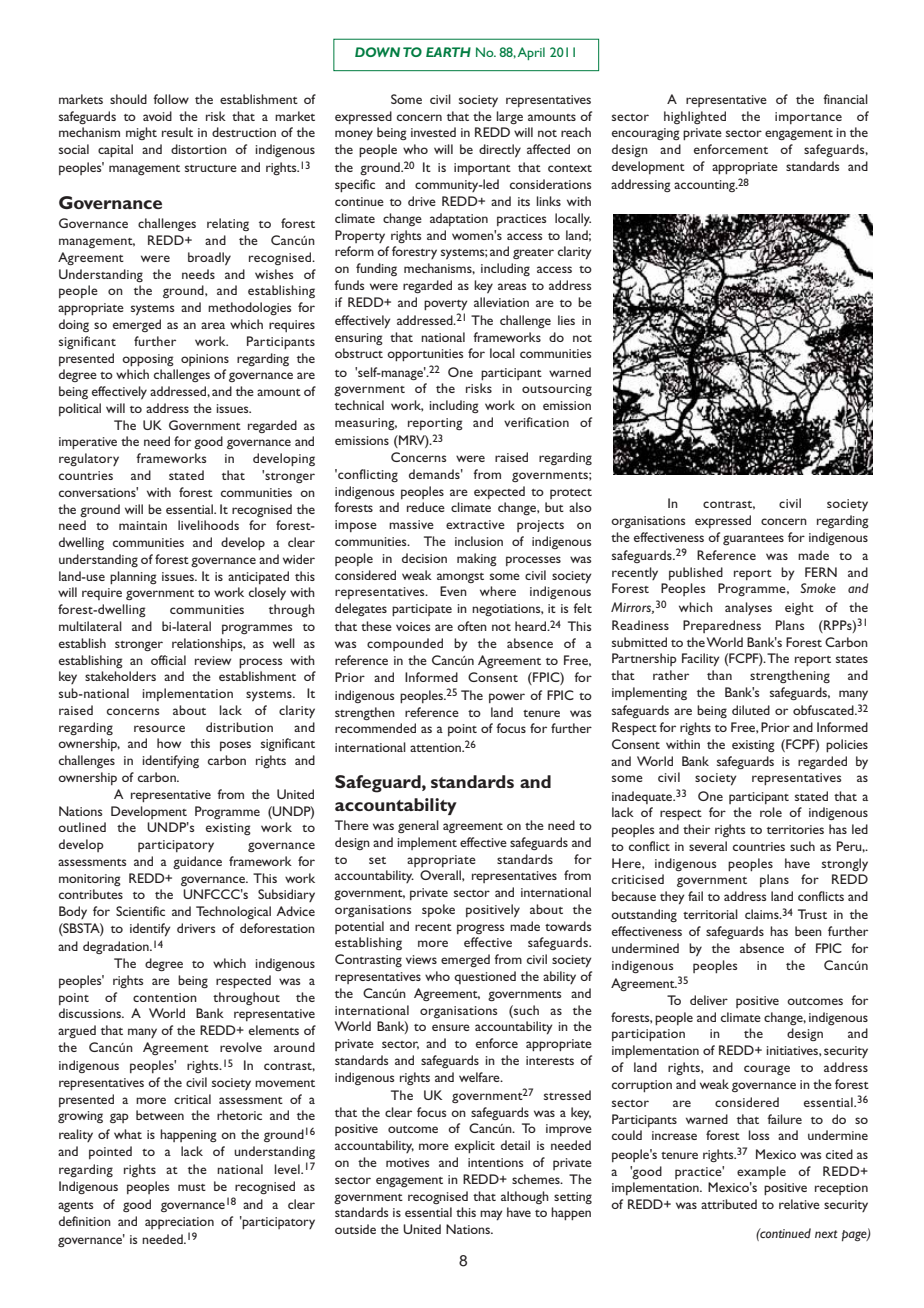 The width and height of the screenshot is (924, 1308). I want to click on general, so click(418, 826).
